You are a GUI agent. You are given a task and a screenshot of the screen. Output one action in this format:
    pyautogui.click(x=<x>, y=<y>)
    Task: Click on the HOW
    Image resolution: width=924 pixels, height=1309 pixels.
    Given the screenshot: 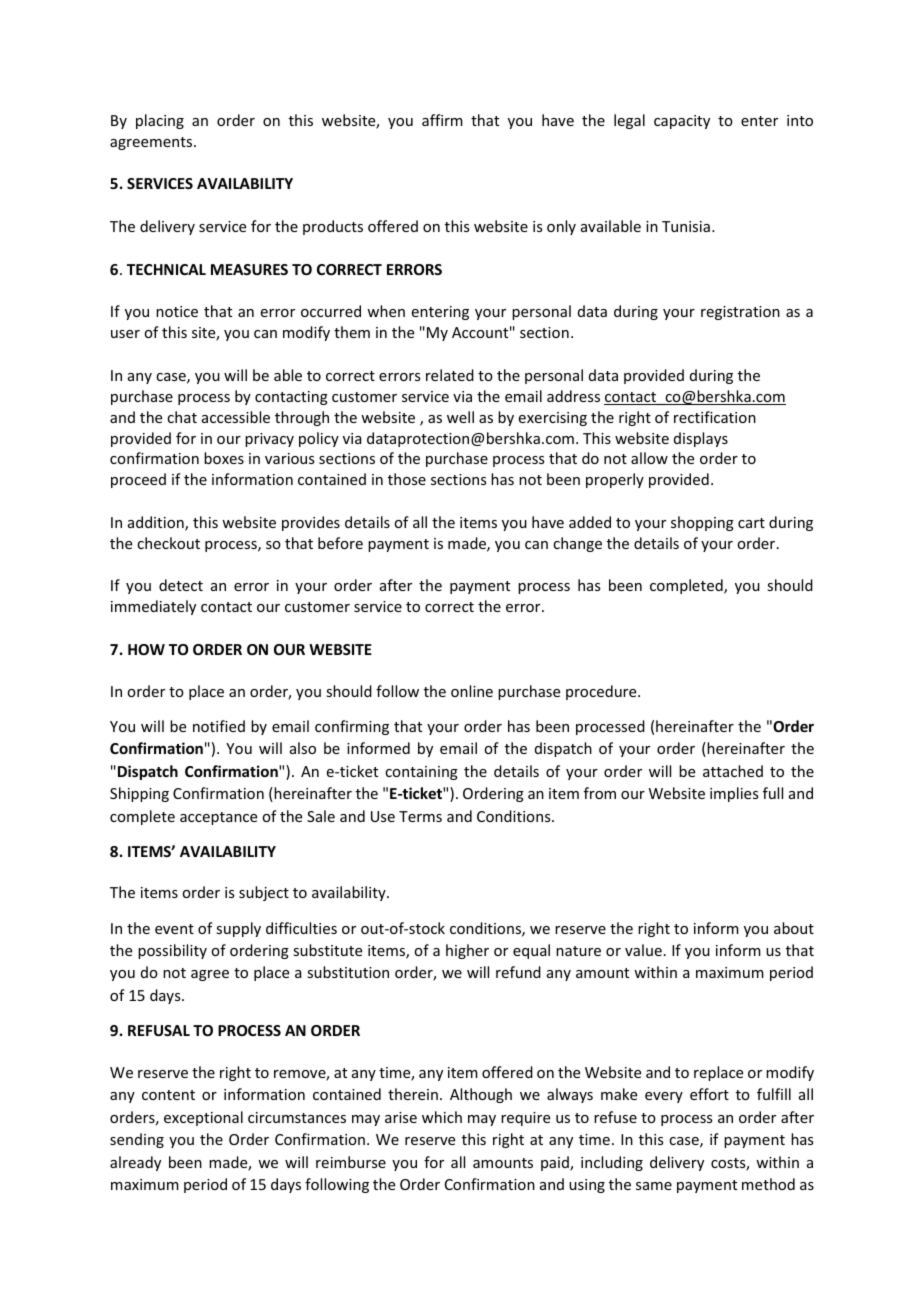 What is the action you would take?
    pyautogui.click(x=146, y=649)
